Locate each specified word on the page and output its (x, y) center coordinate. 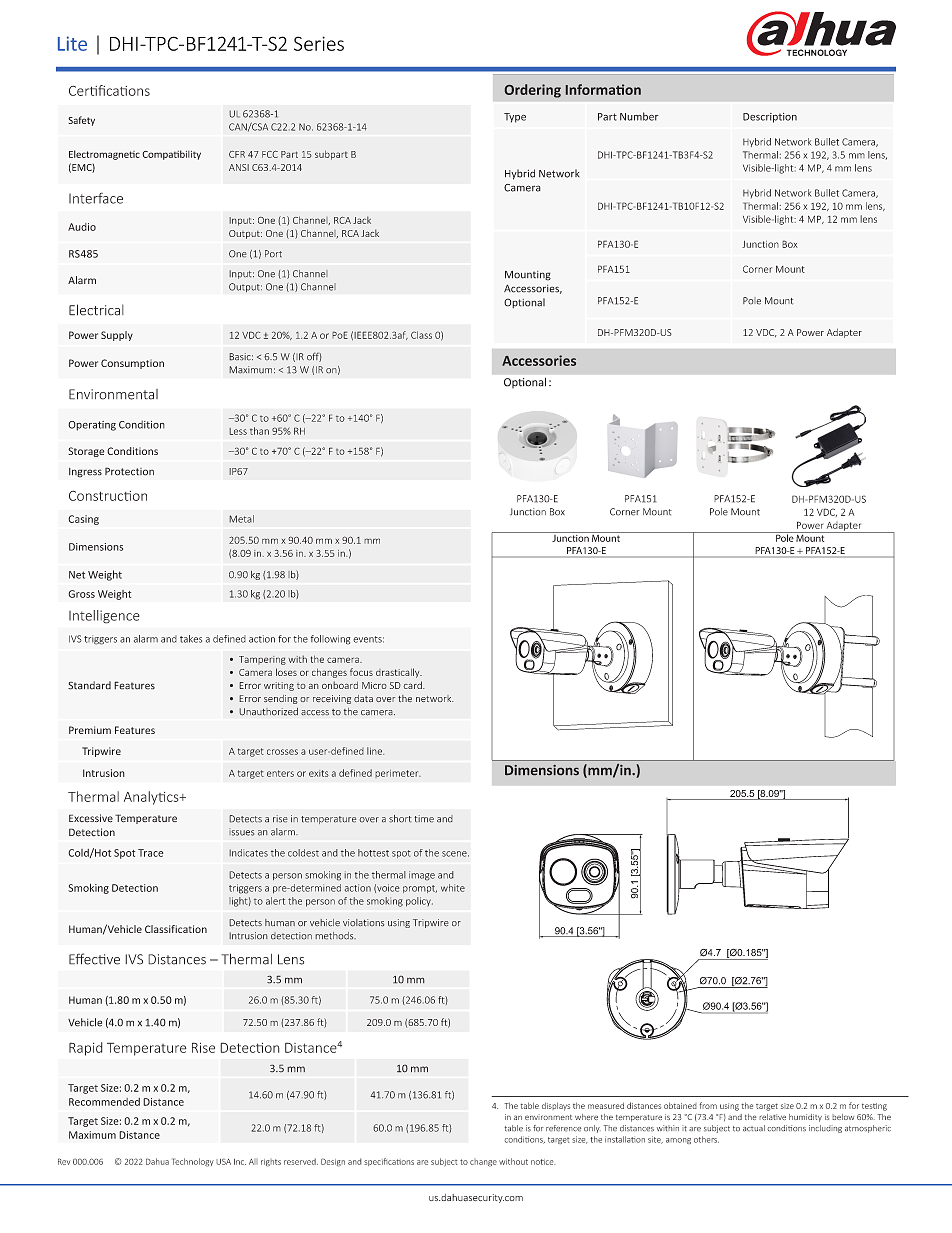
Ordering (533, 91)
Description (770, 118)
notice (543, 1162)
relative (772, 1117)
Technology (193, 1162)
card (413, 685)
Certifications (109, 90)
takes (191, 639)
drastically (399, 673)
